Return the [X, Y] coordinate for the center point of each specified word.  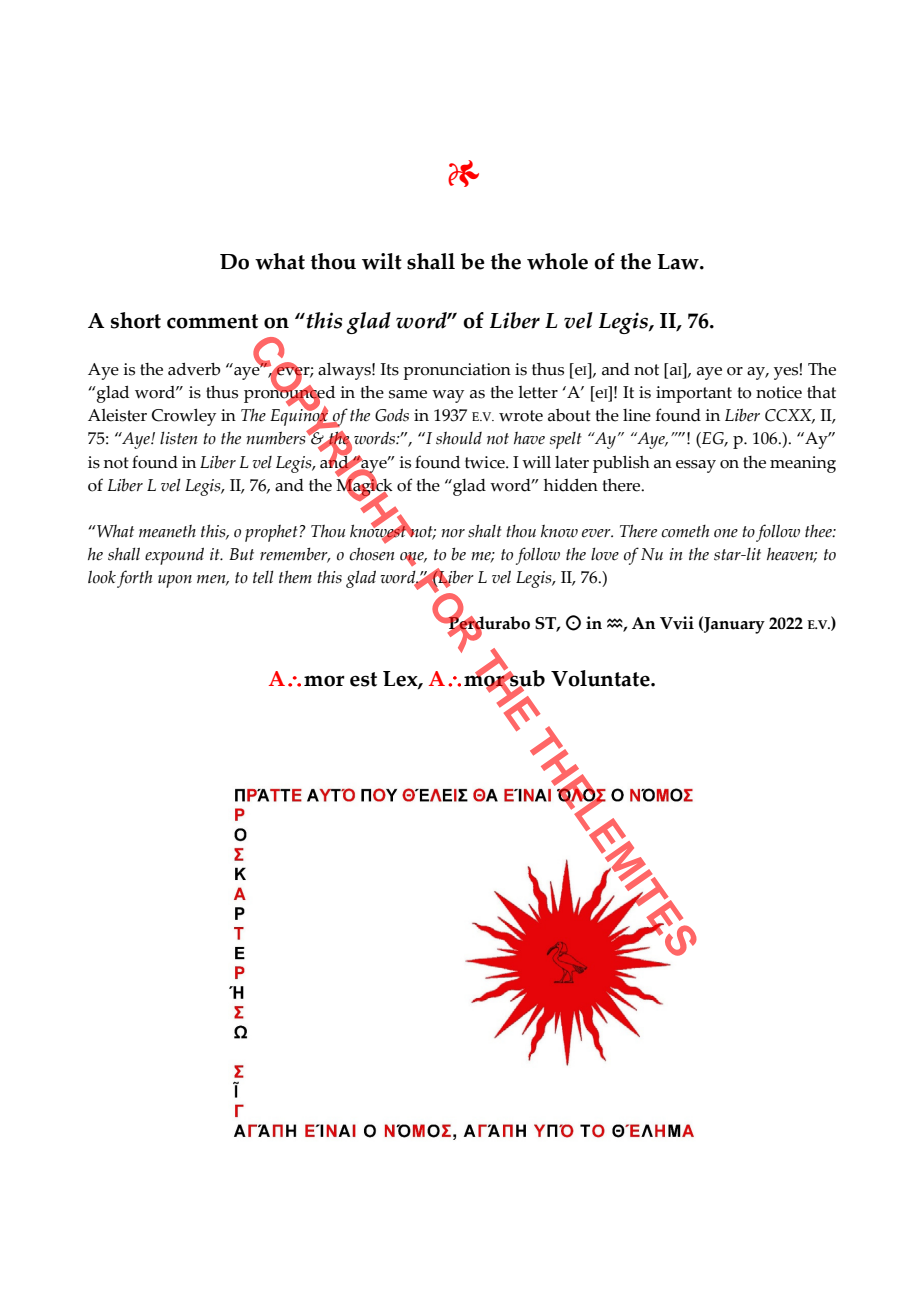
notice [779, 392]
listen [178, 438]
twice [486, 462]
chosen [371, 554]
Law [679, 262]
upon [175, 581]
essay [696, 466]
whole [557, 261]
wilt [382, 261]
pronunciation [457, 371]
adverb [194, 369]
